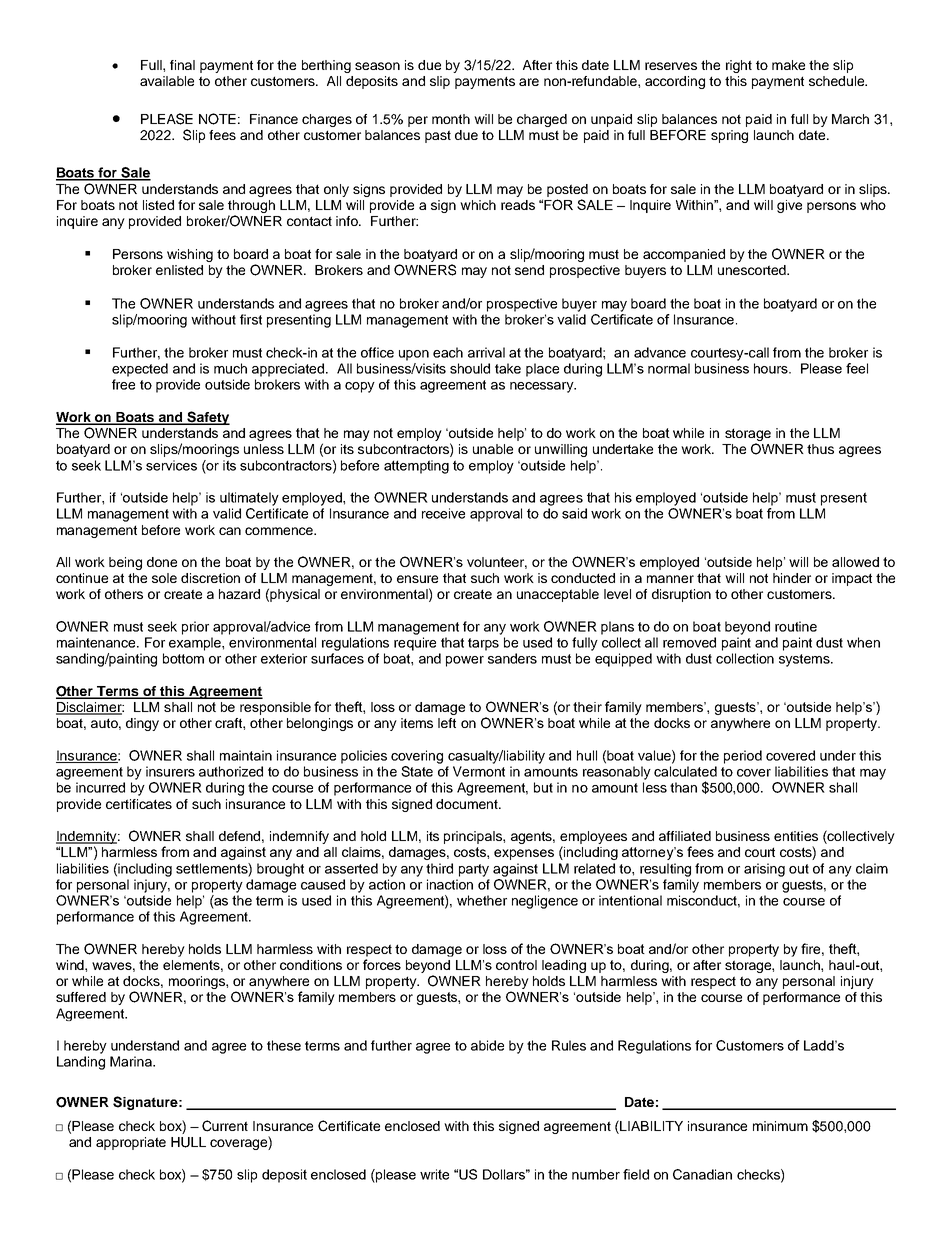 This screenshot has width=952, height=1233. I want to click on unable, so click(493, 449).
